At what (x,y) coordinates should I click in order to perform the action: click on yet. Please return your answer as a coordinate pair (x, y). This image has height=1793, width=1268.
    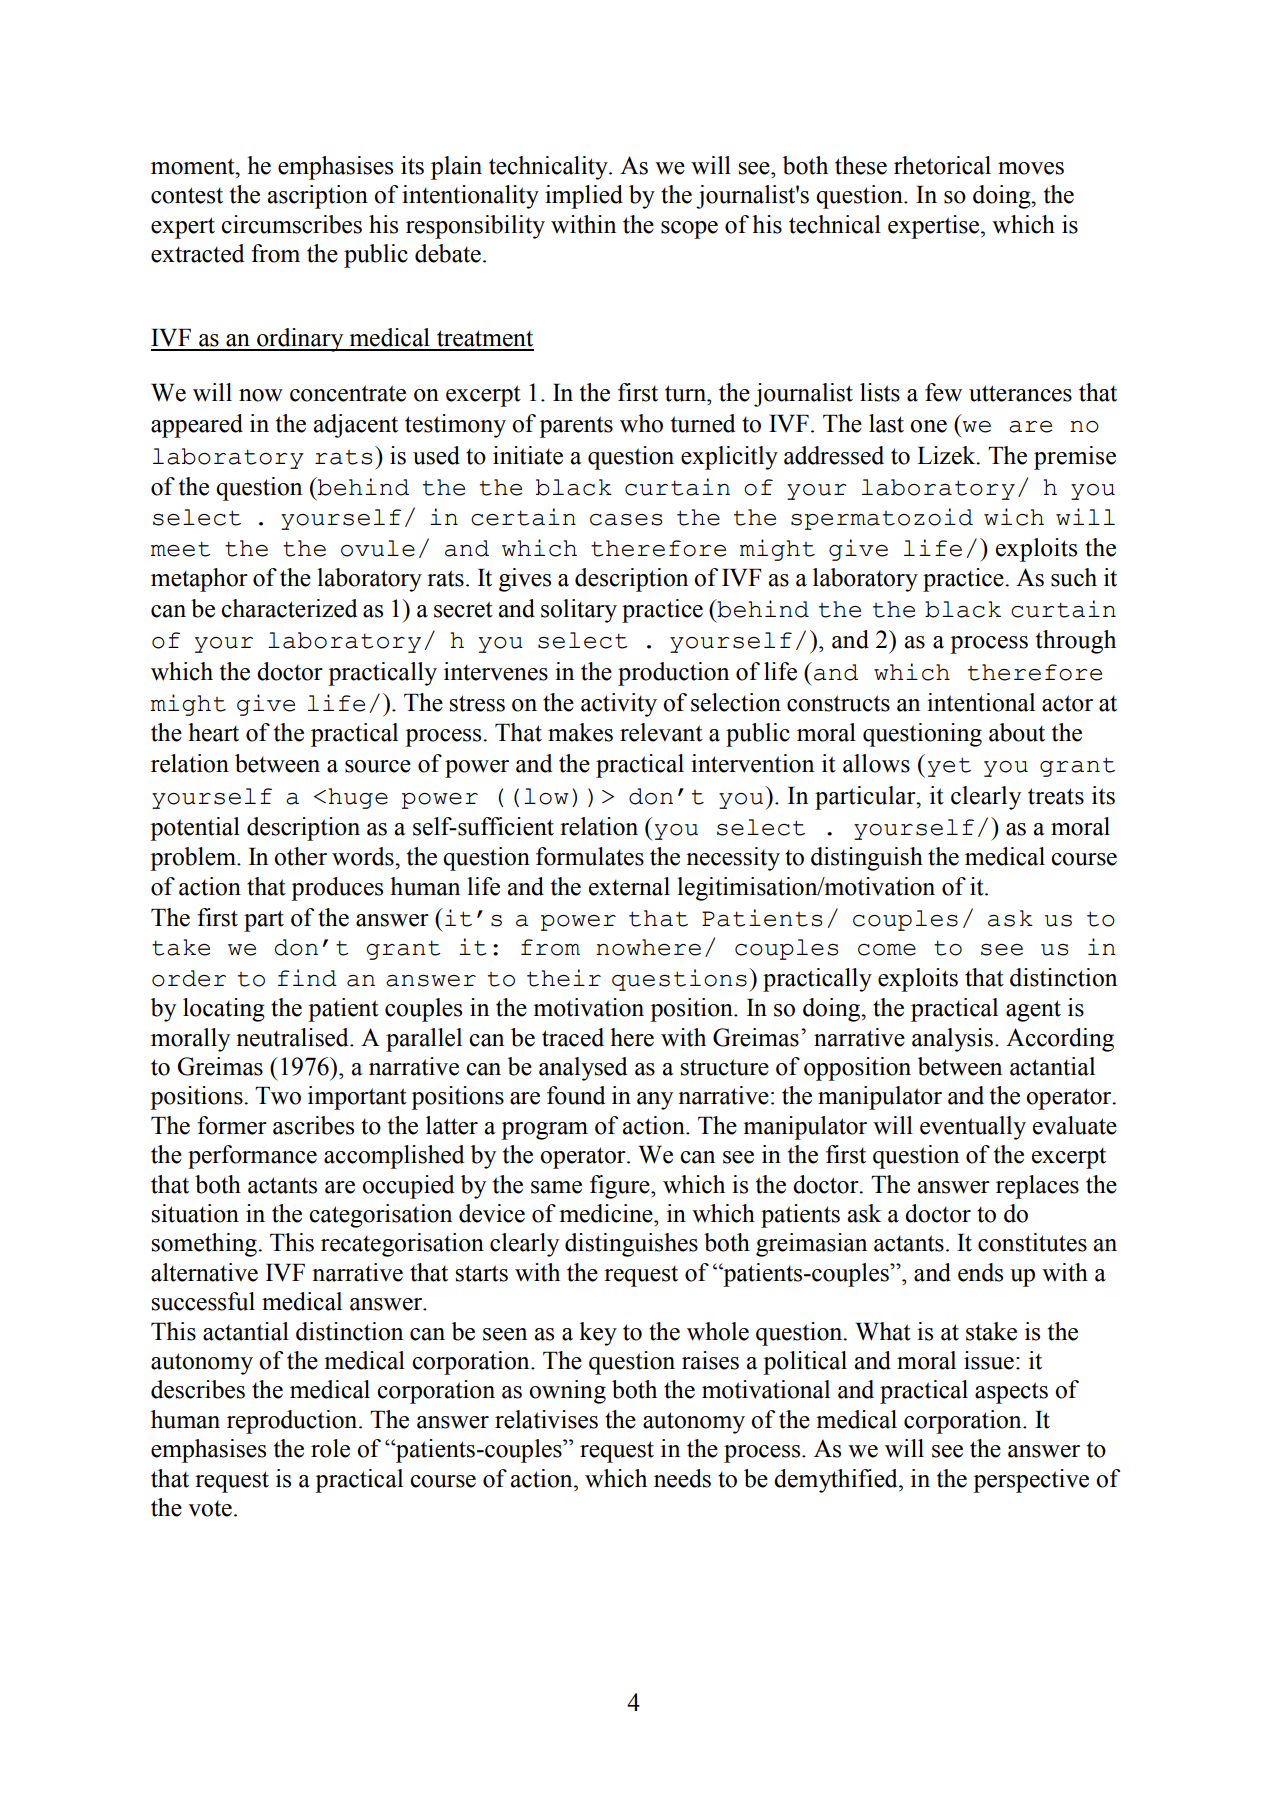
    Looking at the image, I should click on (949, 767).
